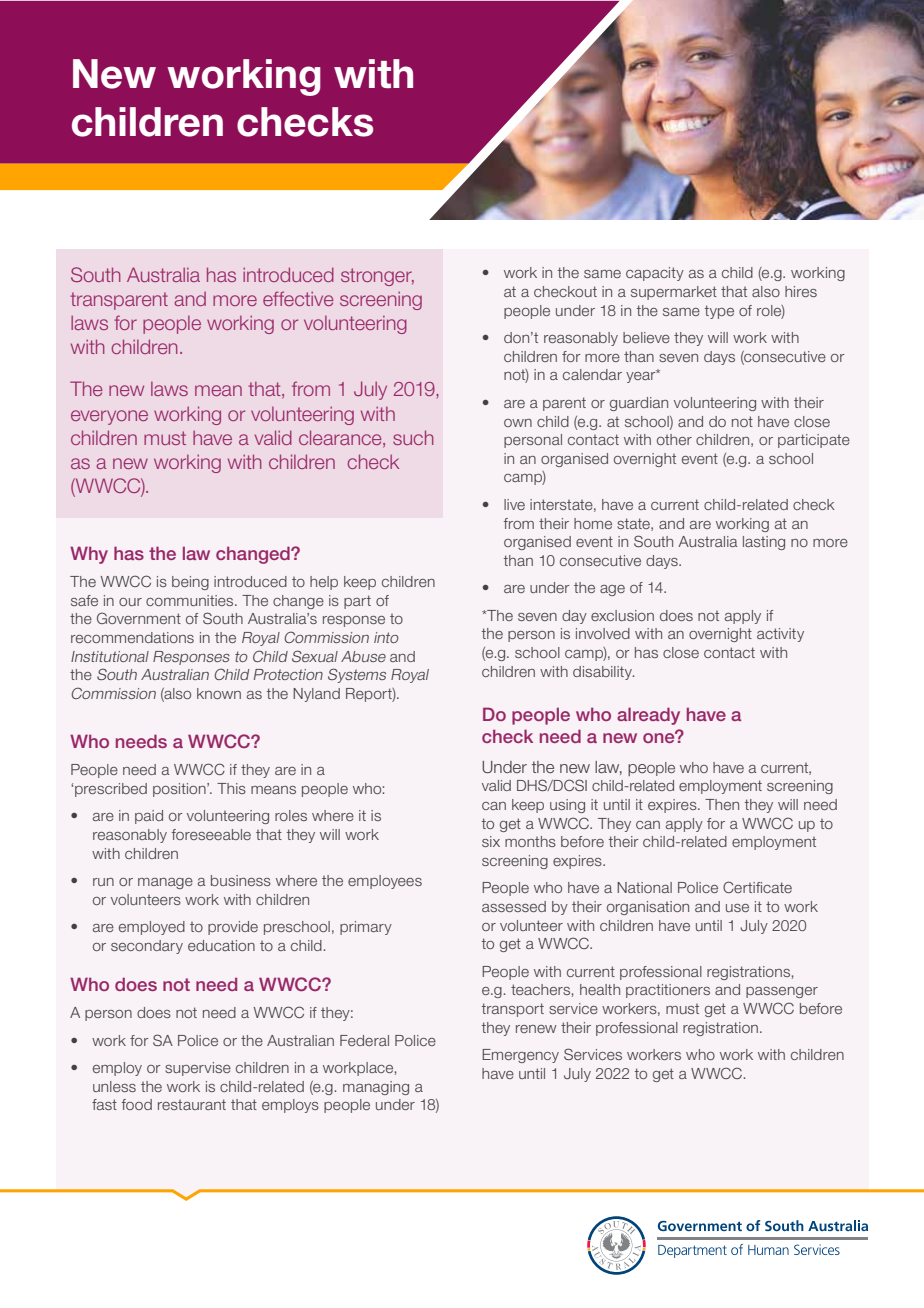 This screenshot has width=924, height=1308. Describe the element at coordinates (190, 583) in the screenshot. I see `being` at that location.
